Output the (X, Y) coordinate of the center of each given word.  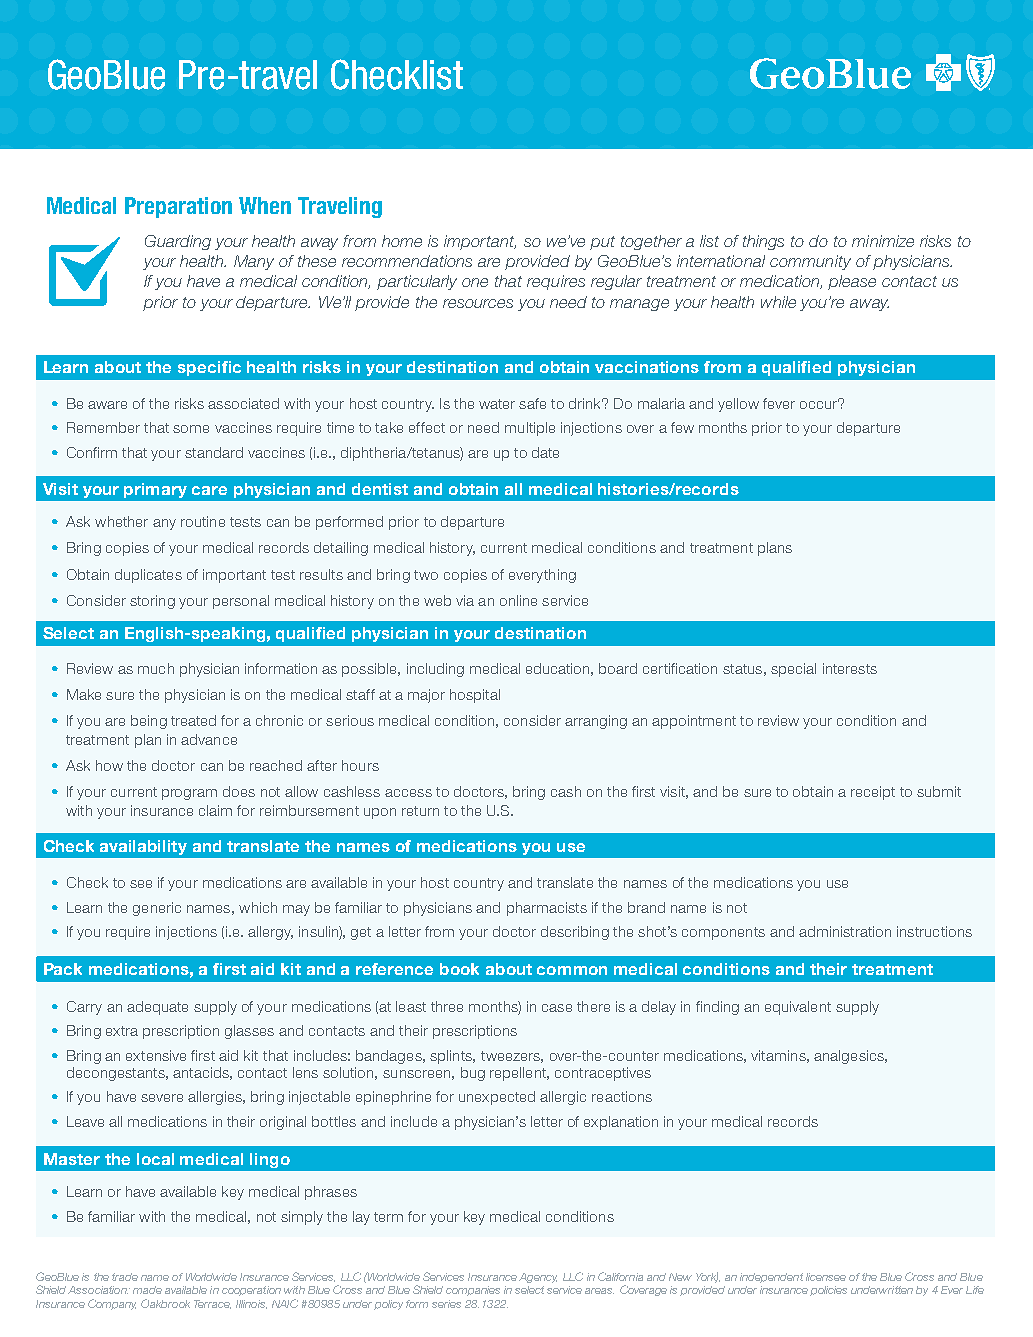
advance (209, 739)
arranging (596, 722)
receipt (873, 793)
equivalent (798, 1008)
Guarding (178, 242)
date (545, 452)
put (602, 243)
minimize (883, 241)
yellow (738, 405)
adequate (157, 1008)
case (557, 1008)
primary (155, 490)
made (147, 1290)
